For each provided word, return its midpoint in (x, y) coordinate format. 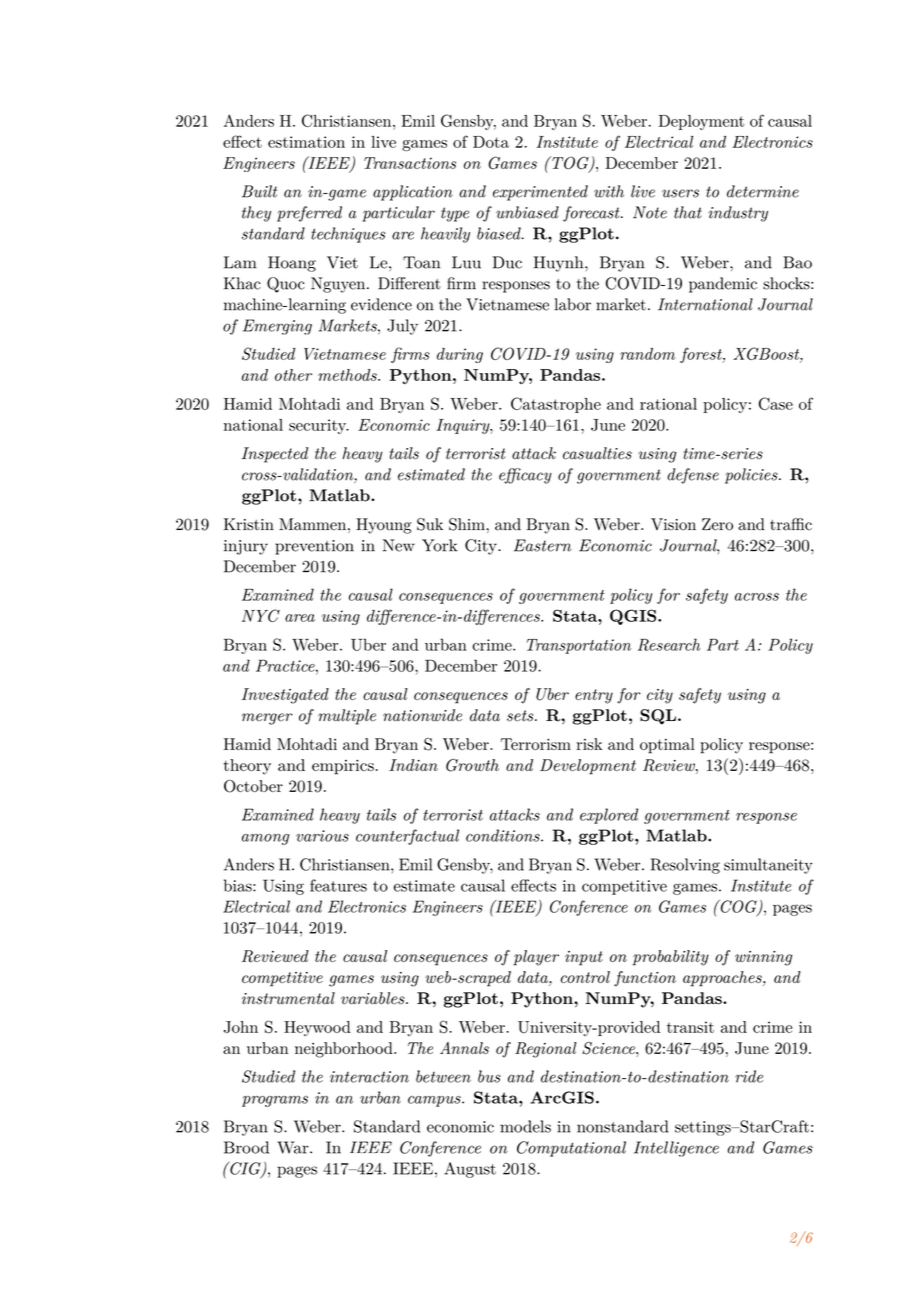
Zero (717, 524)
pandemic (723, 285)
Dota (491, 142)
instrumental (288, 998)
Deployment (701, 122)
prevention (314, 547)
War (294, 1147)
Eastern (542, 545)
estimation (306, 142)
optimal (667, 746)
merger (267, 719)
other (293, 375)
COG (738, 907)
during (460, 355)
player (536, 958)
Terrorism (536, 744)
